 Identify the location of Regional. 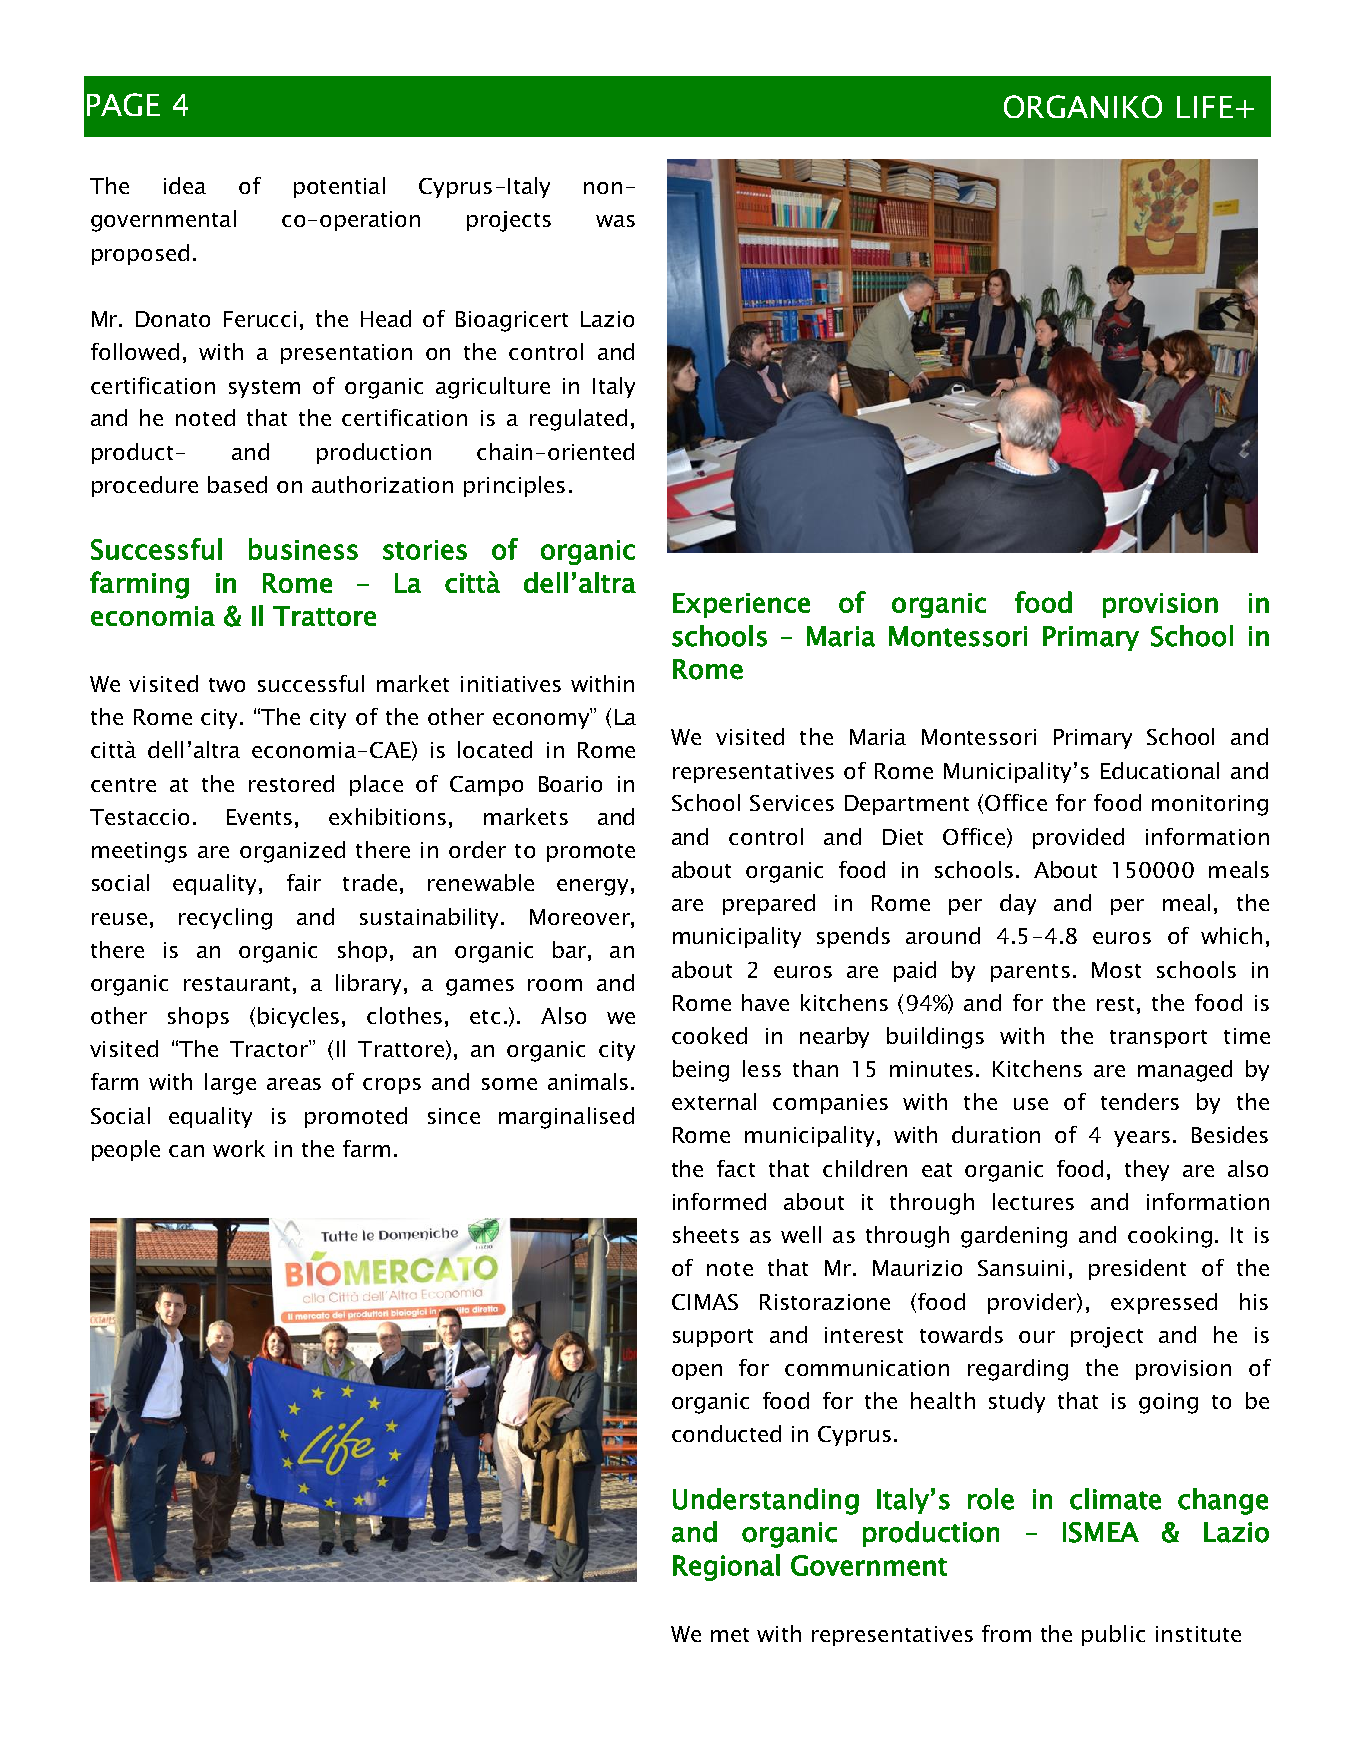
(726, 1567).
